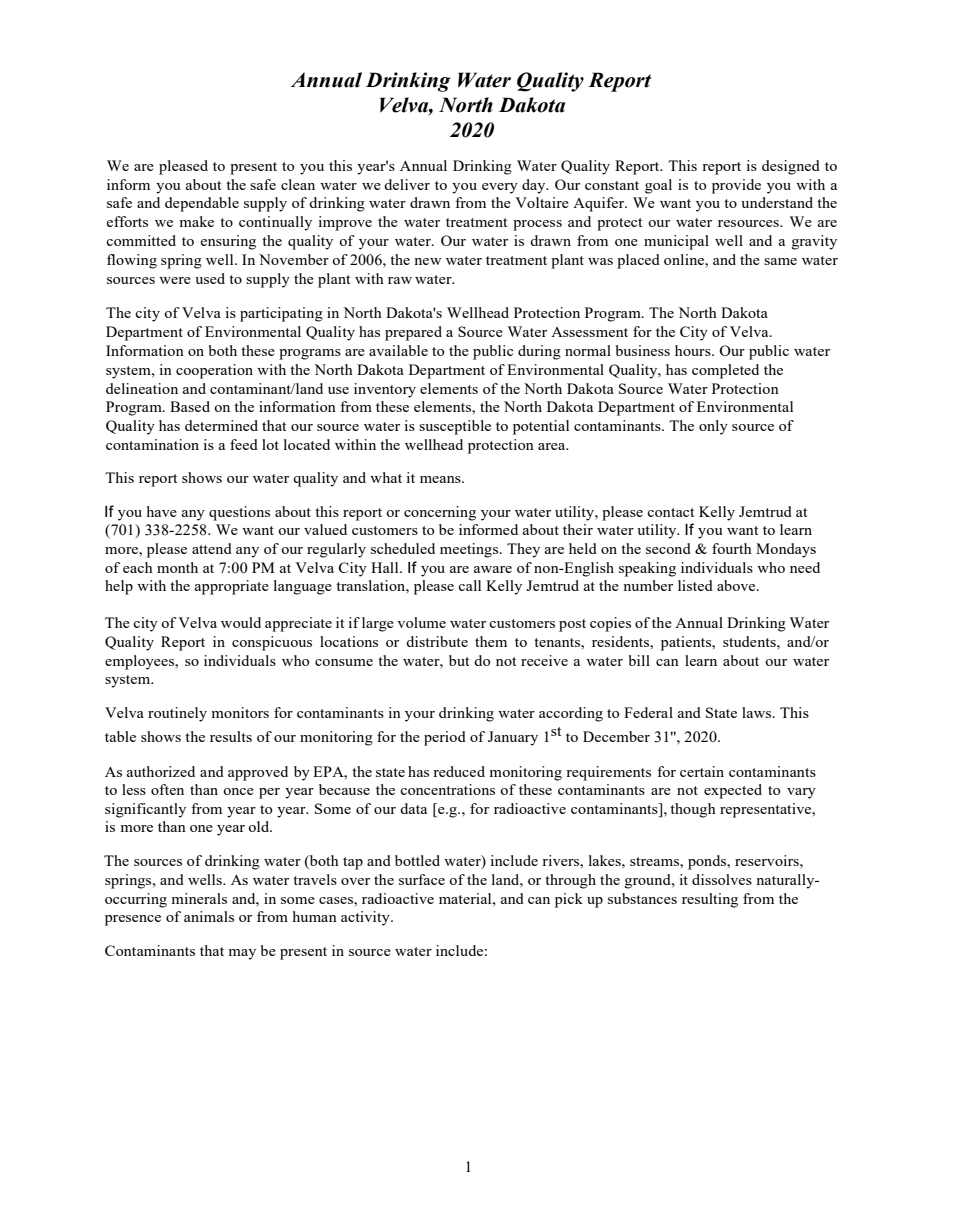  I want to click on provide, so click(736, 186).
